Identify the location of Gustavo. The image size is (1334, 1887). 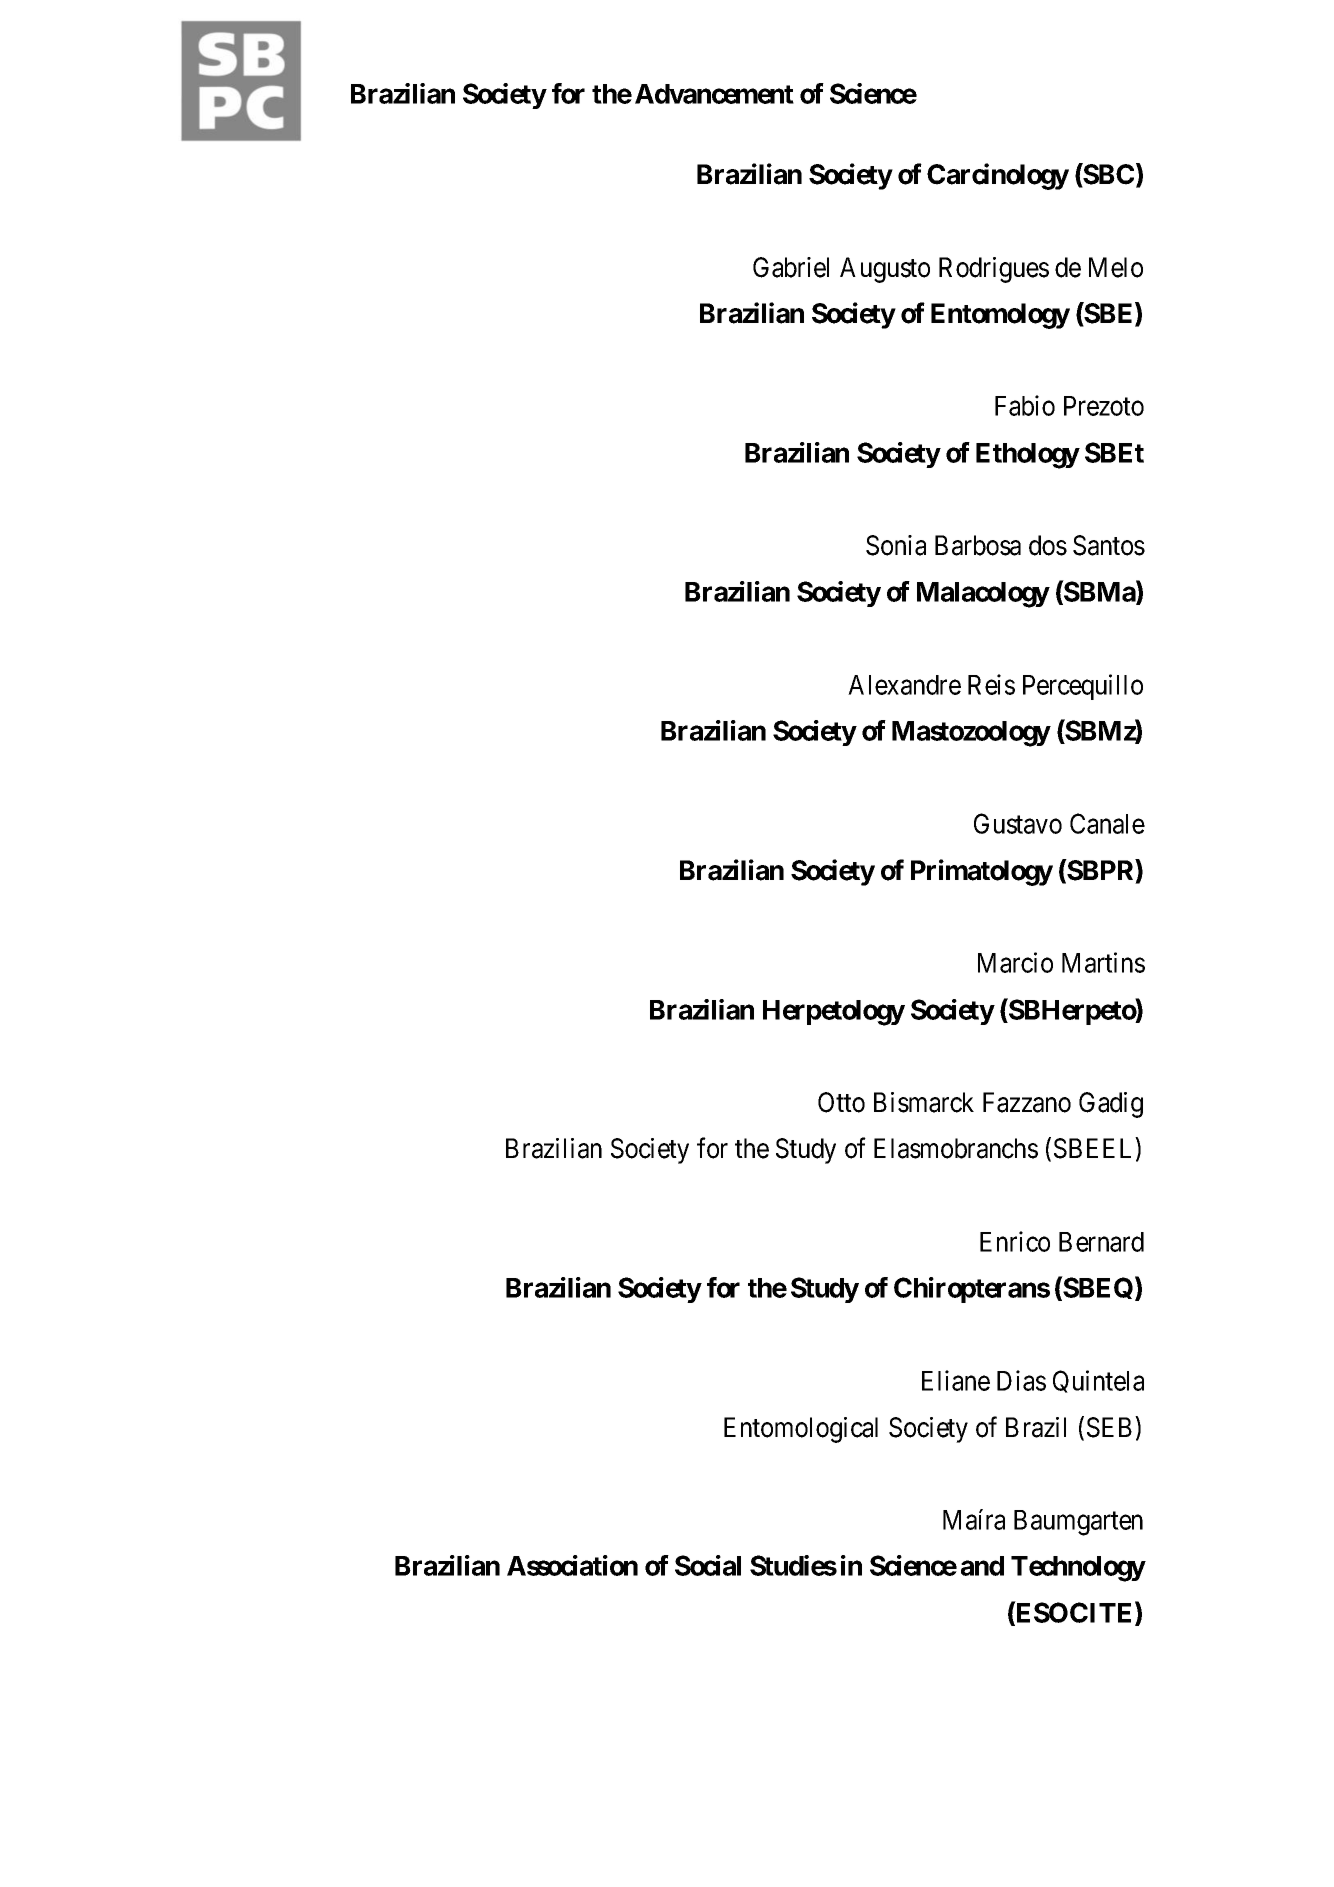
(1018, 823).
